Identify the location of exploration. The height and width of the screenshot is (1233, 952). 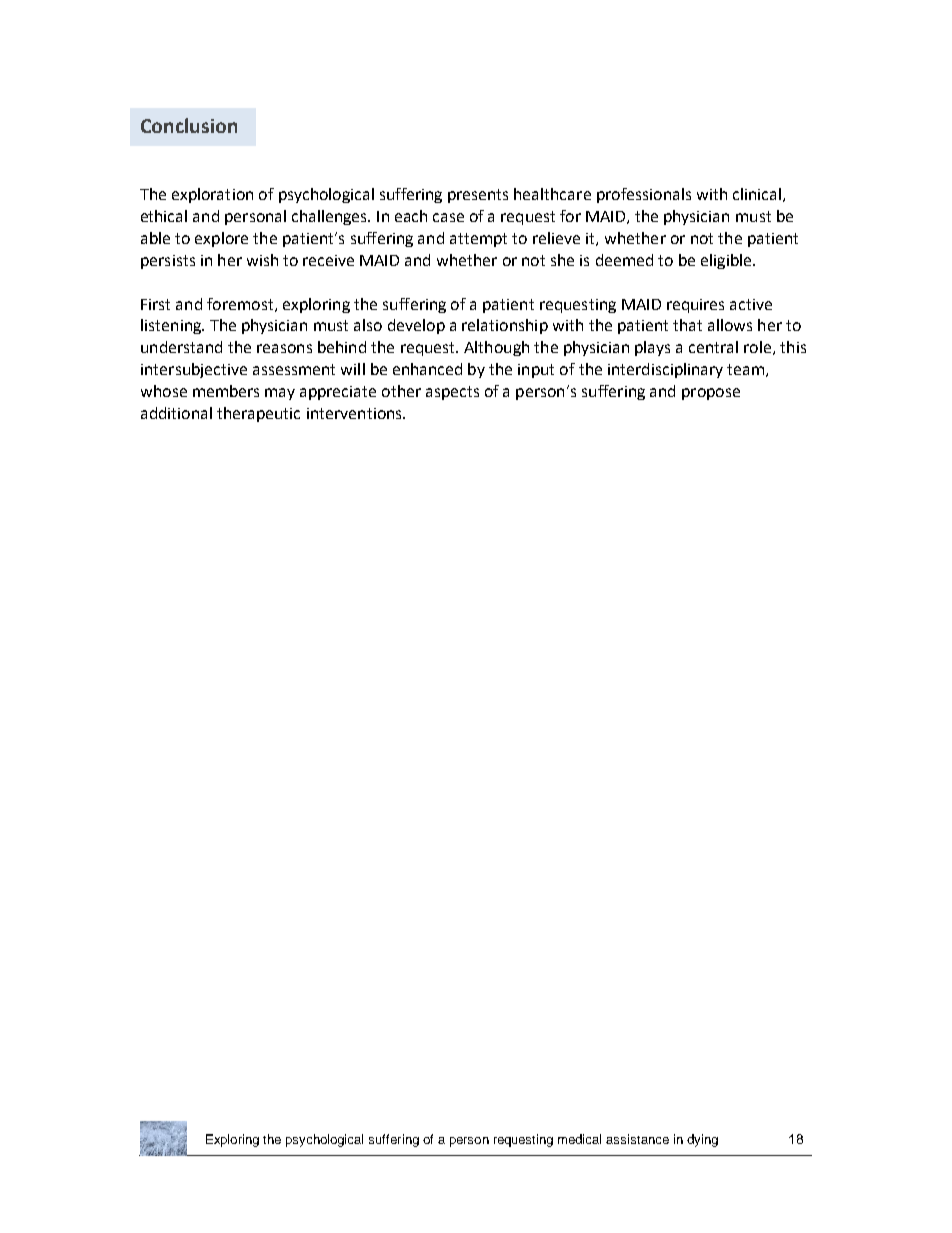
(212, 195).
